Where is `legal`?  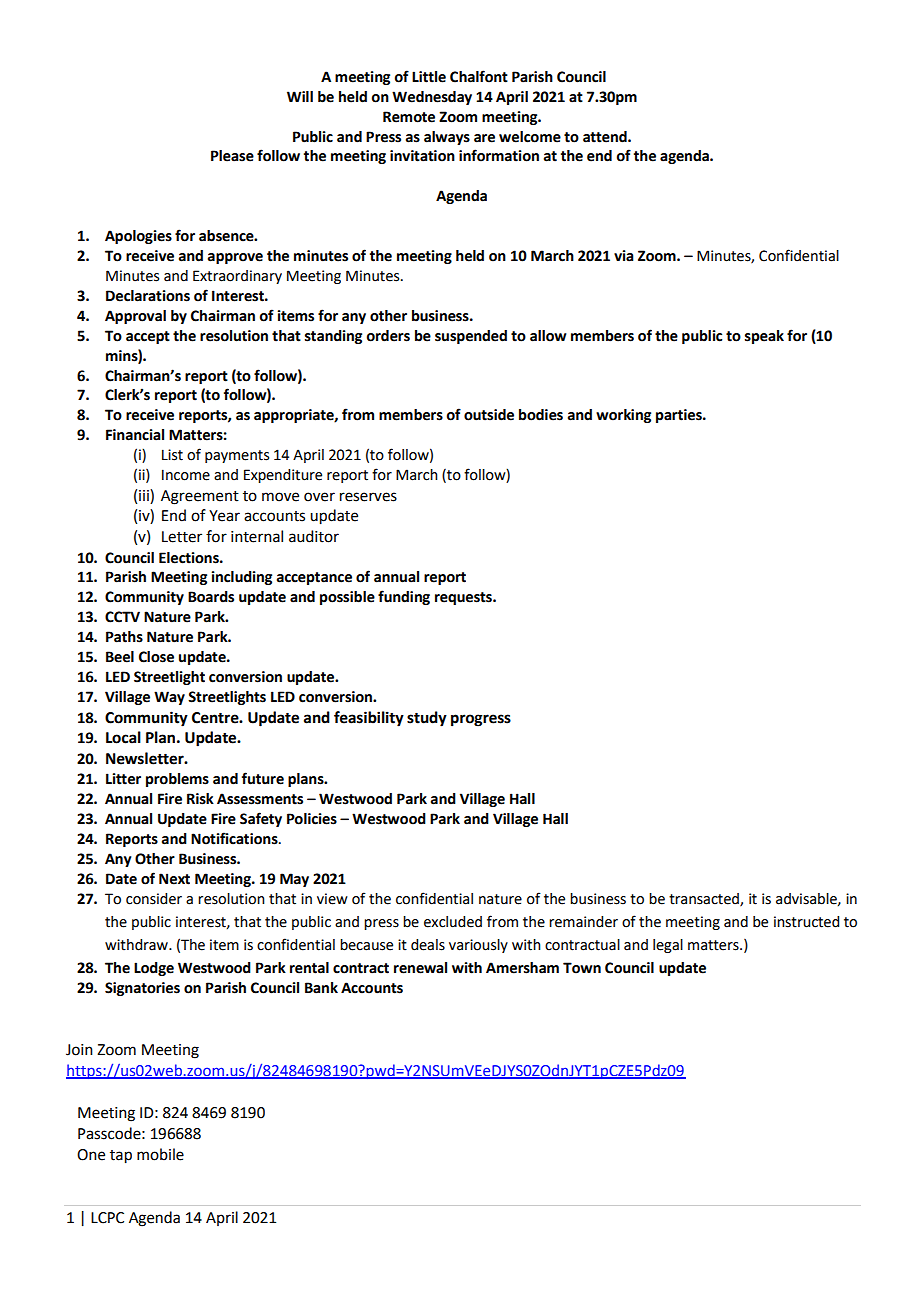
legal is located at coordinates (668, 946).
